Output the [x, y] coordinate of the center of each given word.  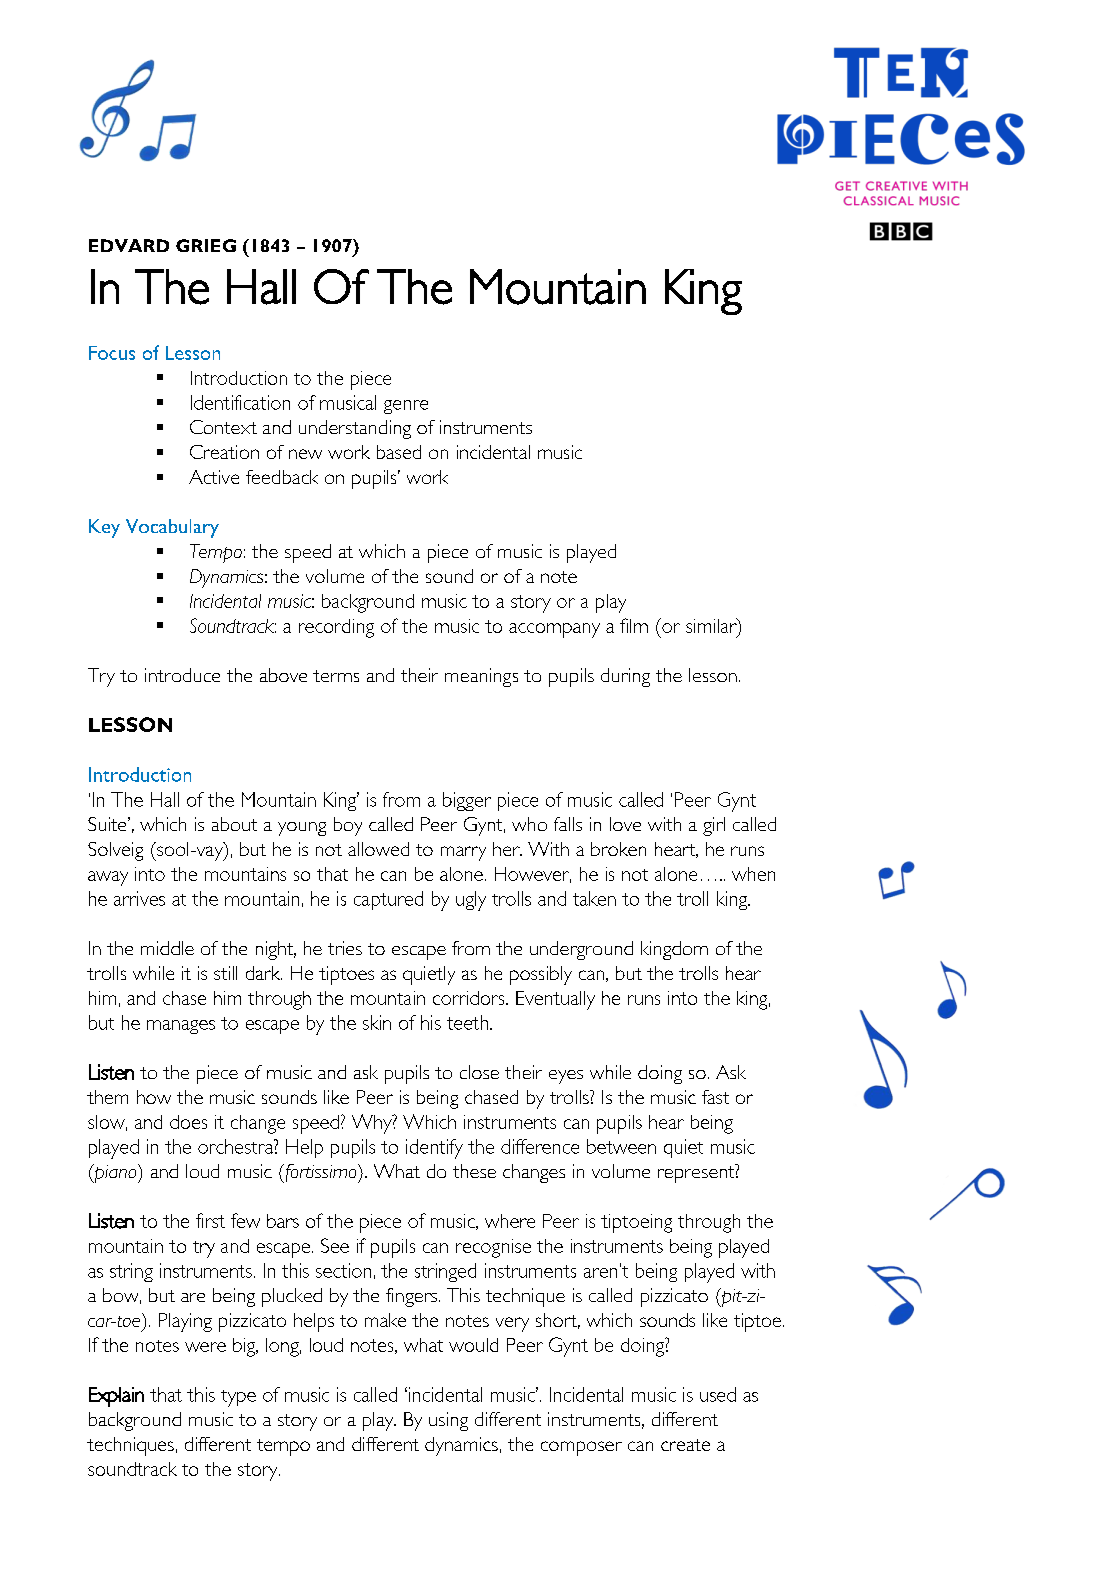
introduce [182, 675]
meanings [481, 677]
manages [181, 1027]
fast [715, 1097]
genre [406, 407]
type [238, 1398]
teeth [467, 1022]
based [399, 452]
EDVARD [129, 245]
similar [712, 625]
